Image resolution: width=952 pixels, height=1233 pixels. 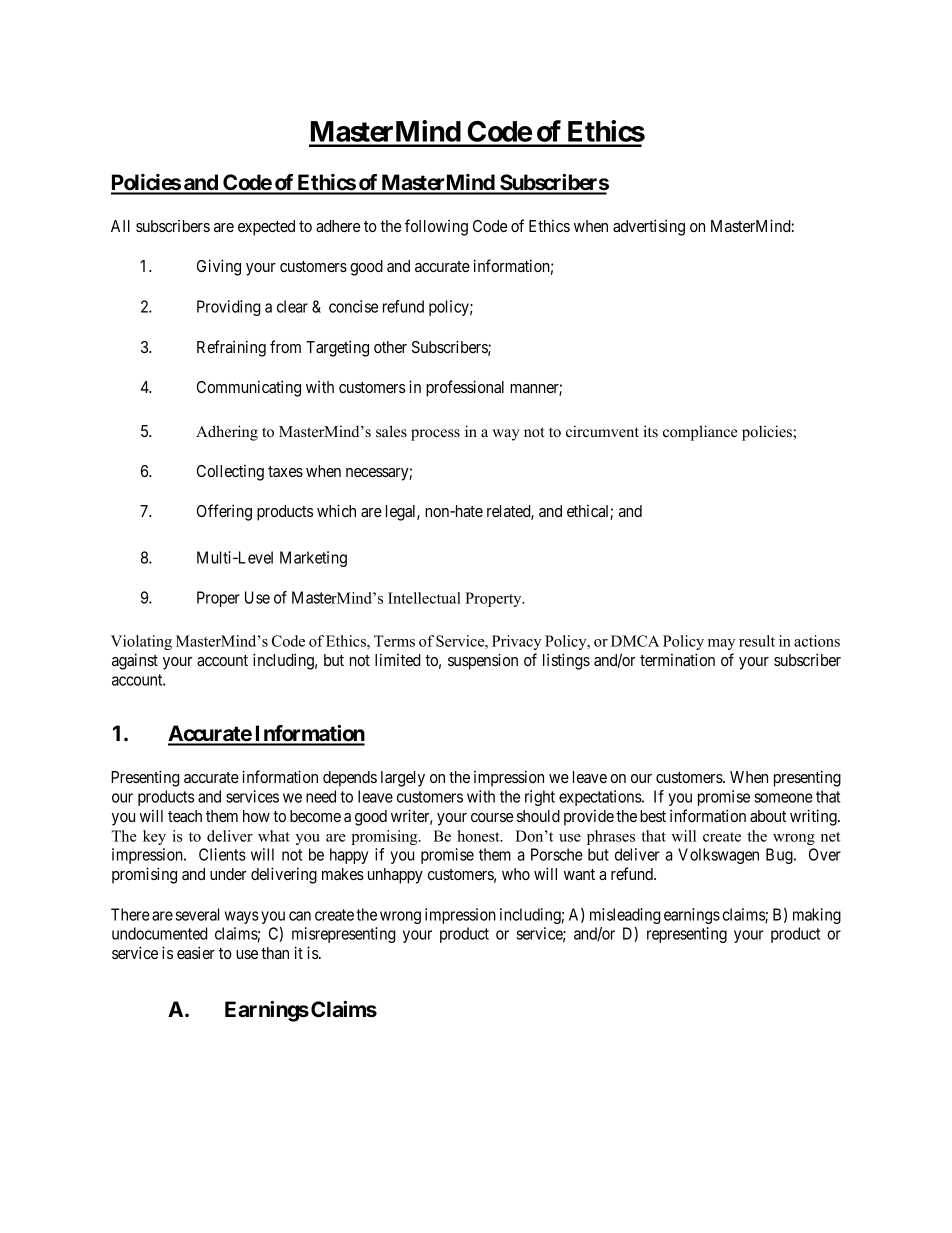 I want to click on making, so click(x=817, y=916).
